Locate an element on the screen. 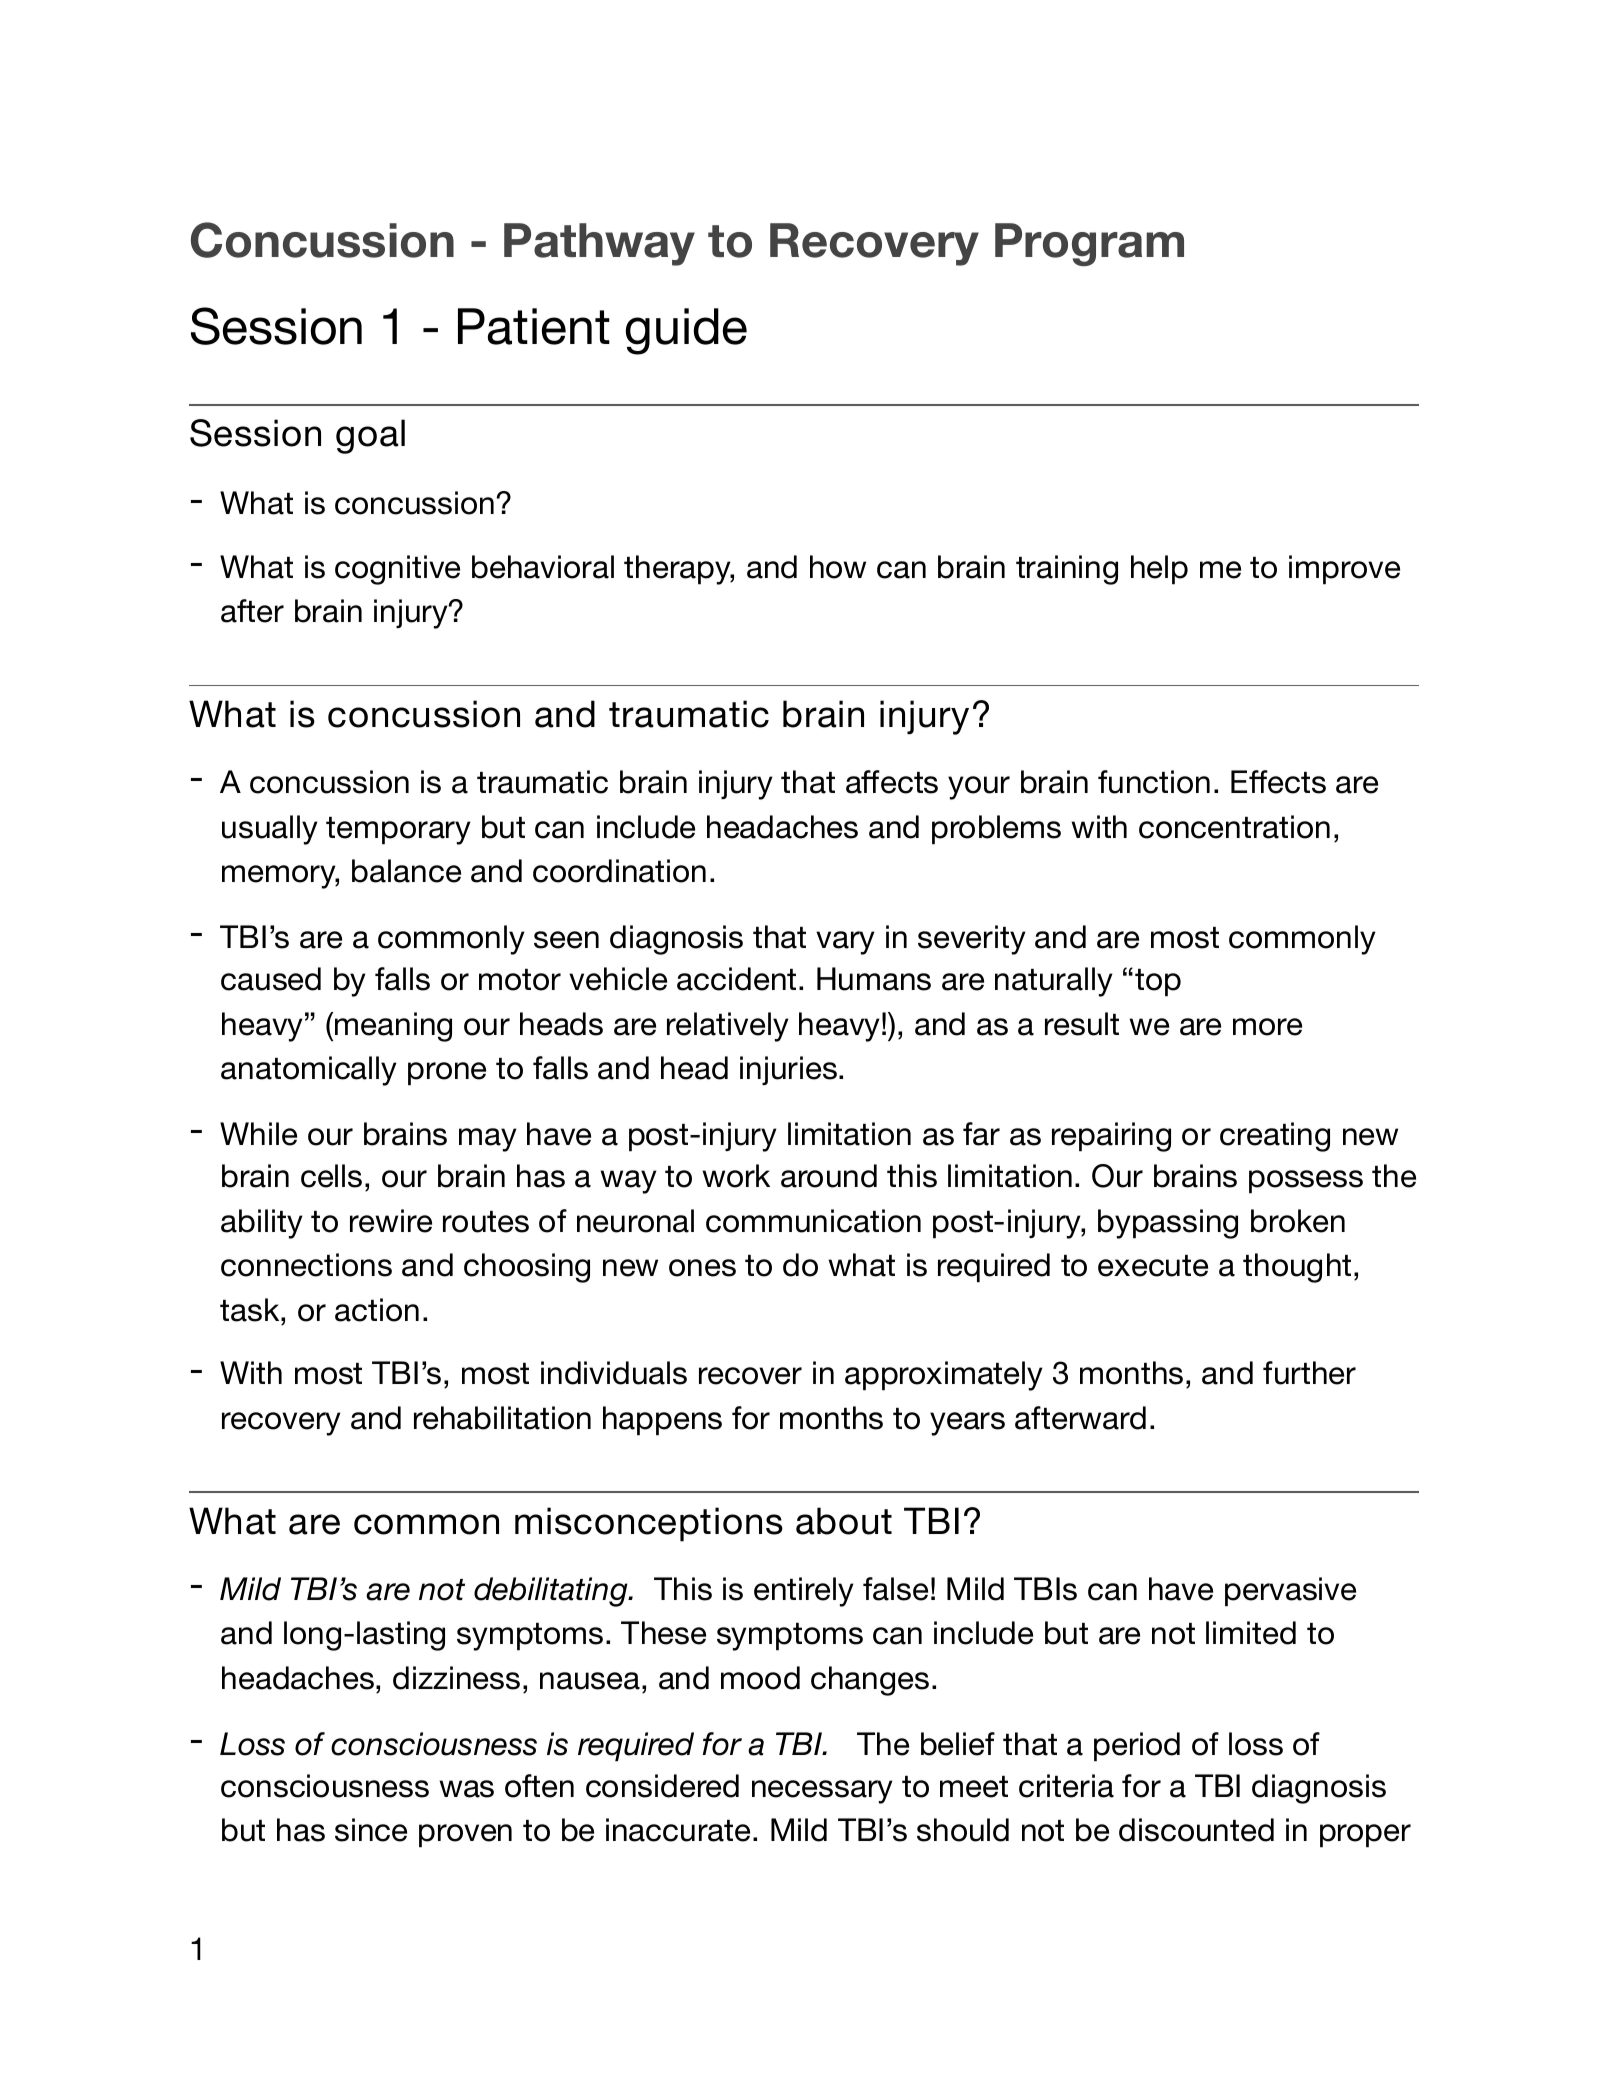 Image resolution: width=1608 pixels, height=2081 pixels. temporary is located at coordinates (398, 831).
